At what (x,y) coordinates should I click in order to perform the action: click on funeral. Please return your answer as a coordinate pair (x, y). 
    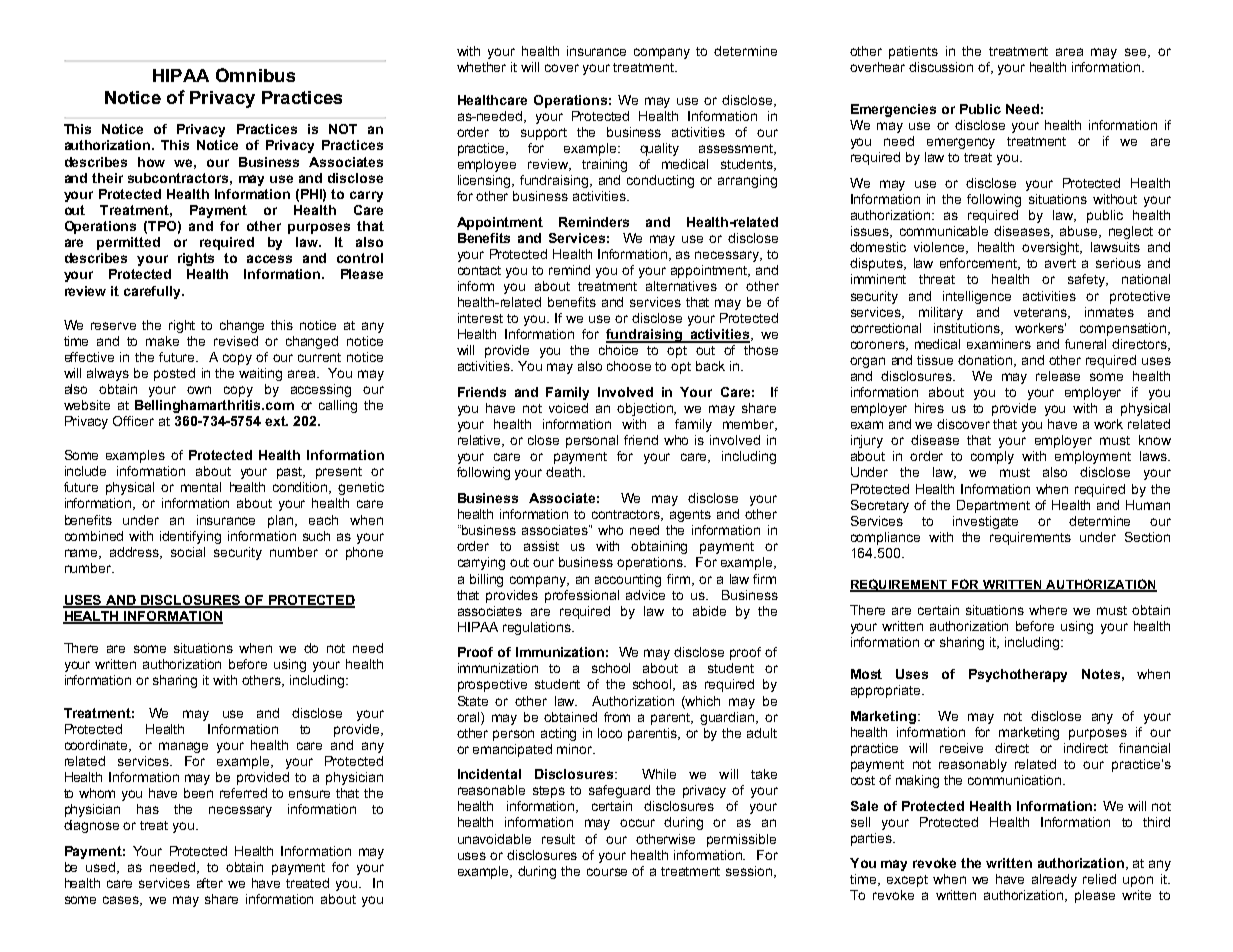
    Looking at the image, I should click on (1085, 344).
